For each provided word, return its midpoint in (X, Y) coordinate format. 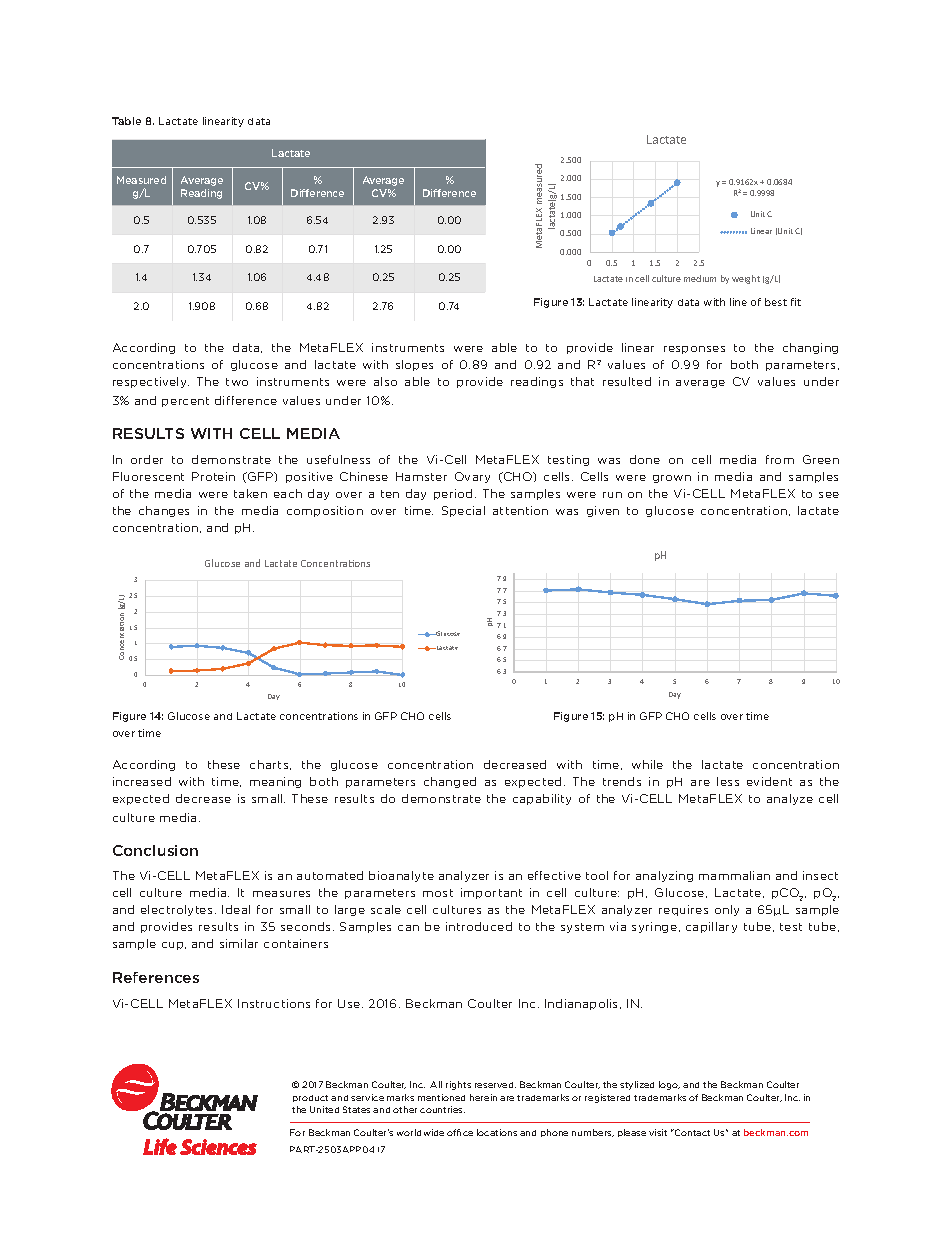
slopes (414, 365)
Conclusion (155, 850)
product (310, 1098)
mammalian (734, 875)
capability (542, 799)
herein (483, 1097)
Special (463, 511)
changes (164, 511)
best (776, 302)
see (829, 495)
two (237, 382)
